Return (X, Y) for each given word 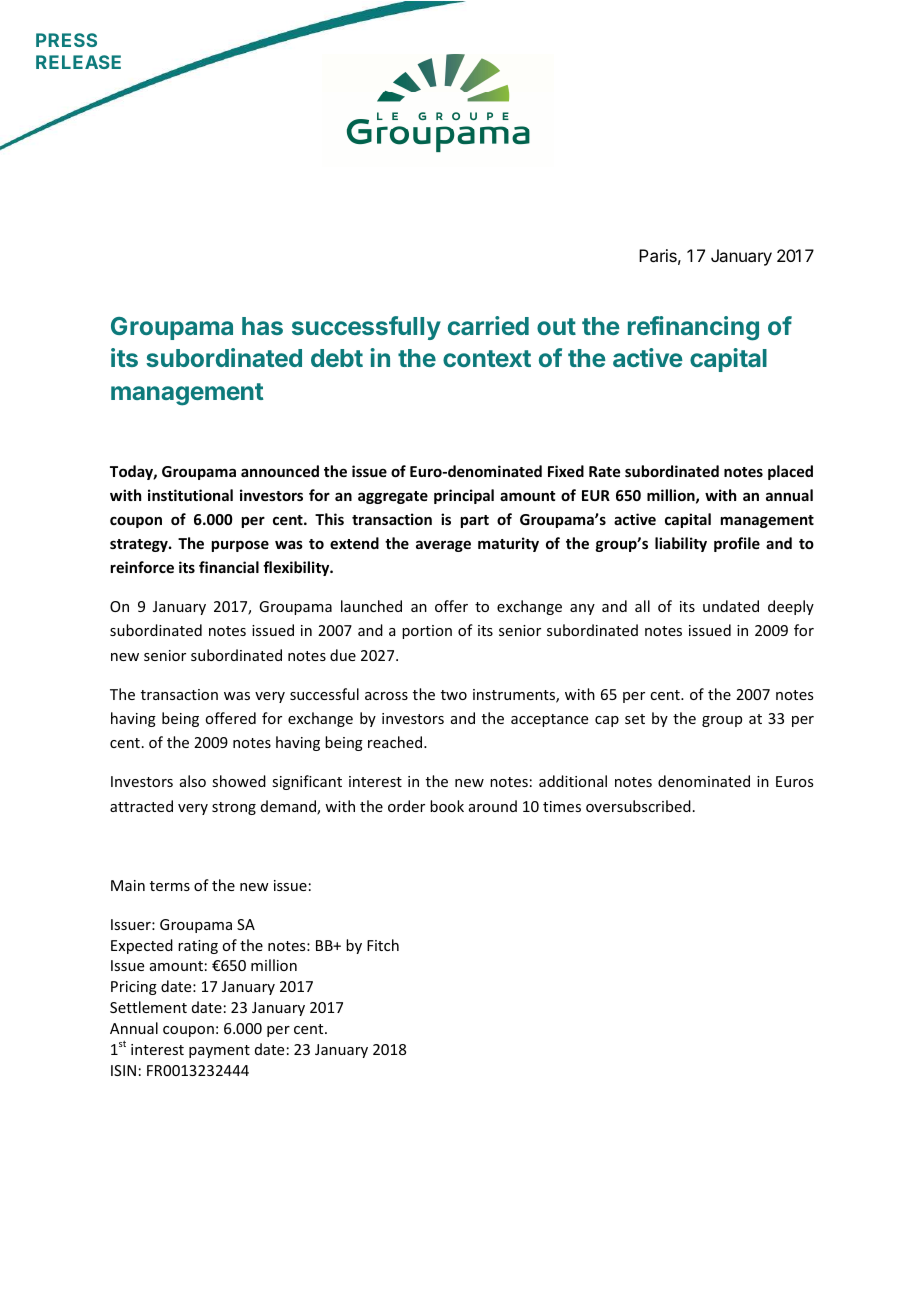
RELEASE (78, 62)
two (454, 695)
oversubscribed (638, 806)
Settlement (148, 1007)
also (193, 781)
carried (488, 325)
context (487, 358)
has (262, 326)
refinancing (693, 328)
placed (790, 472)
